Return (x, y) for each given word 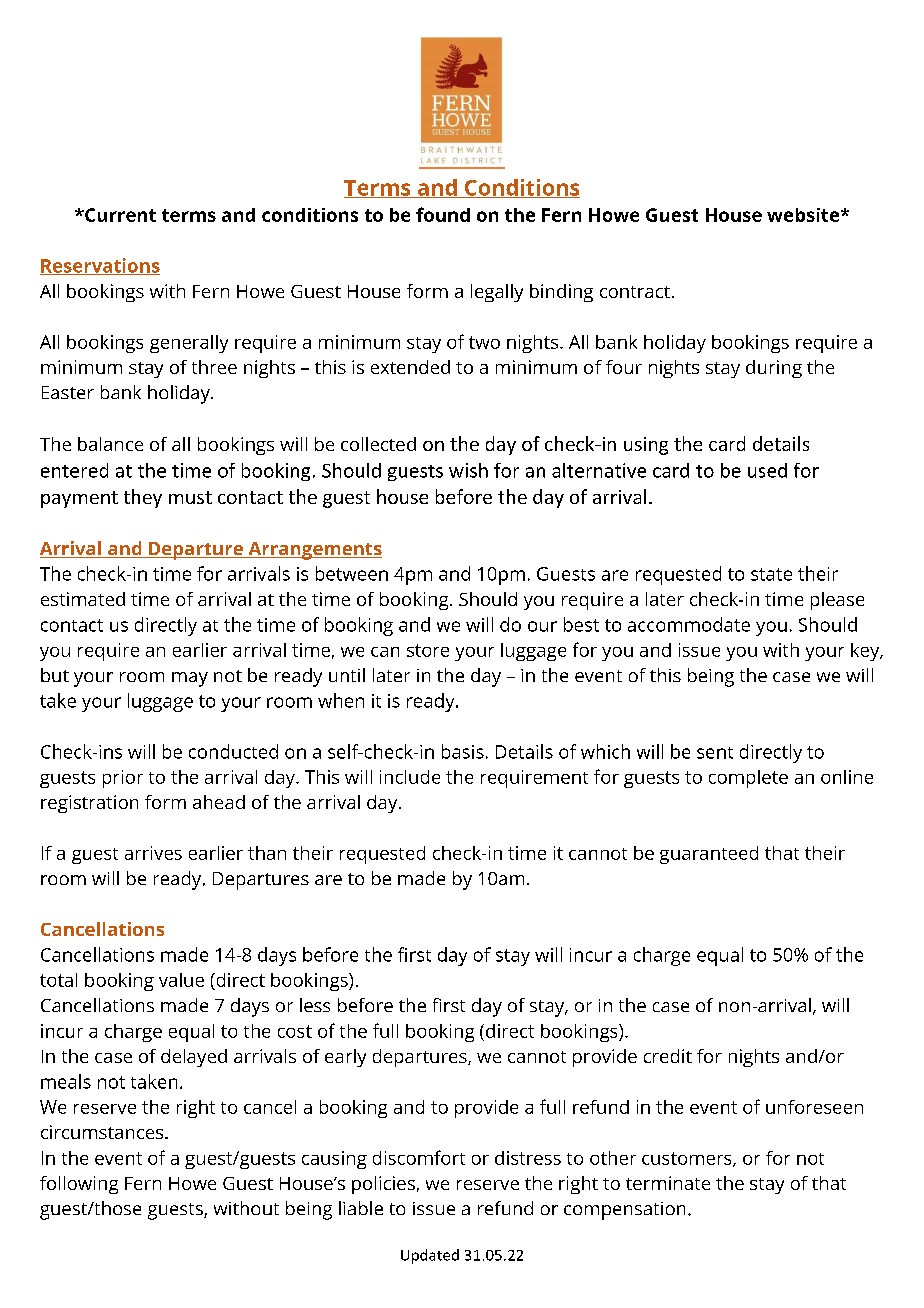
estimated (83, 599)
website (804, 215)
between (352, 573)
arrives (153, 853)
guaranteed (709, 855)
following (79, 1185)
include (410, 777)
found (443, 214)
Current (119, 215)
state (771, 574)
